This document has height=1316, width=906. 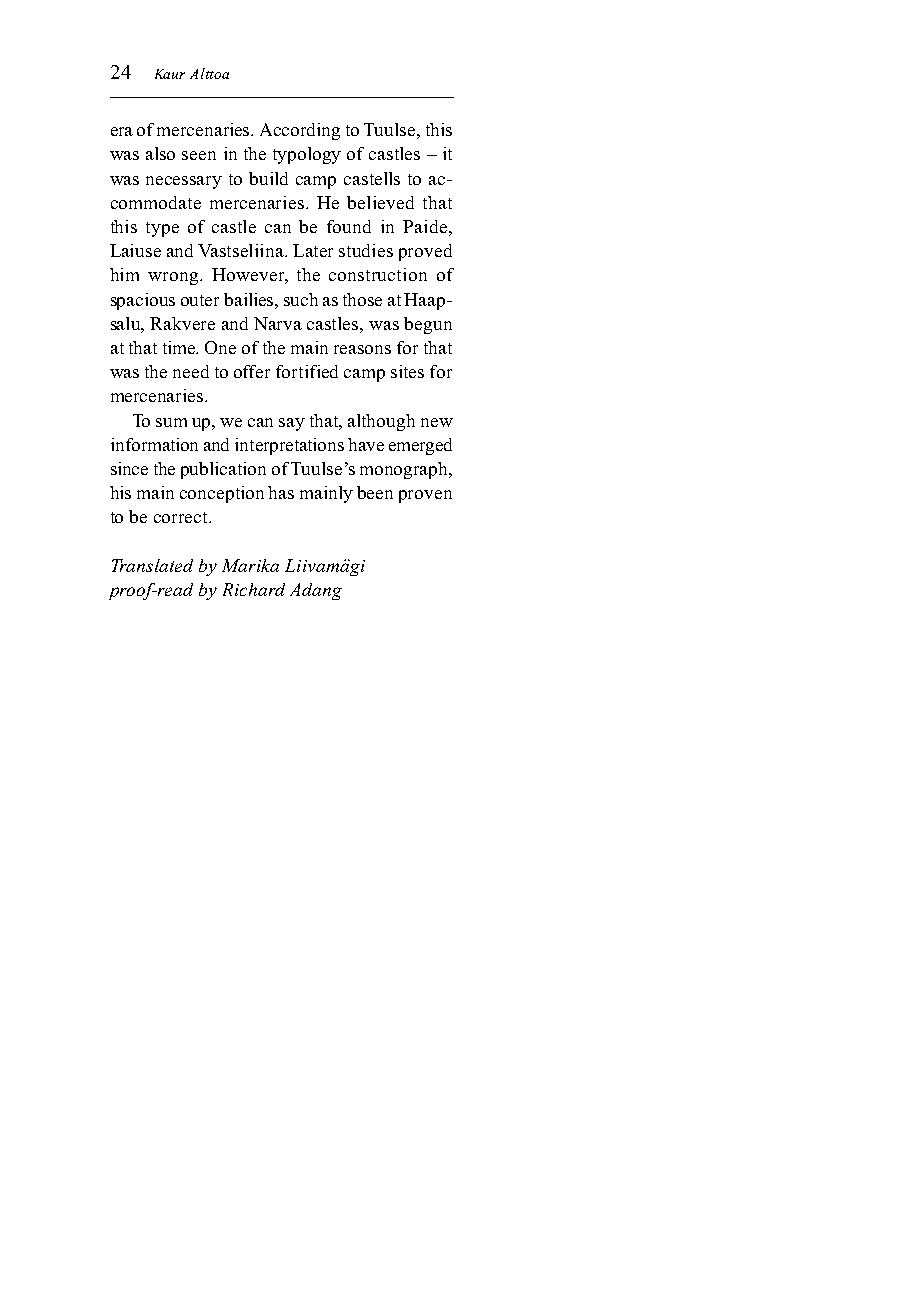 I want to click on type, so click(x=162, y=229).
